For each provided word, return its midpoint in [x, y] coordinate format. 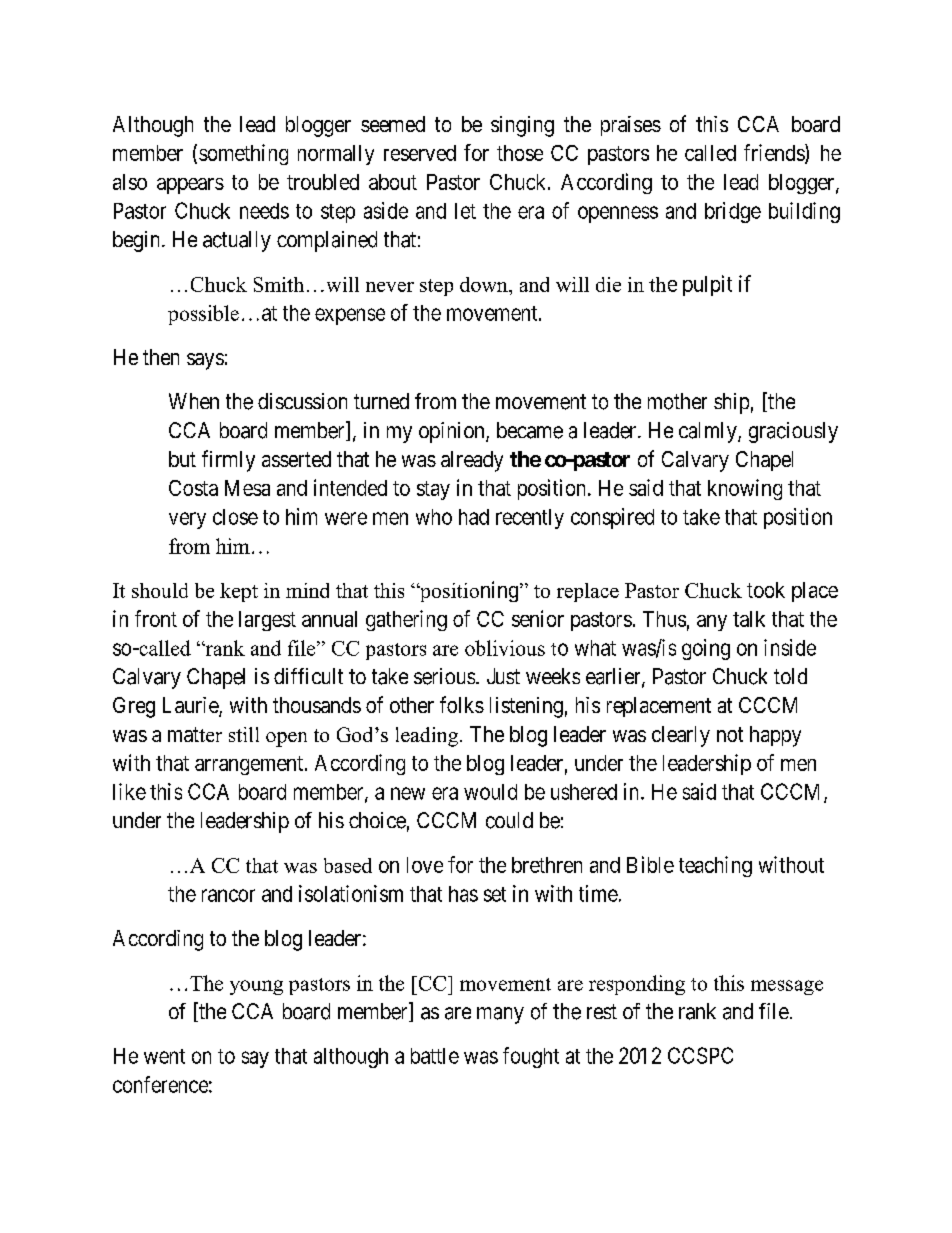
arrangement [249, 765]
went [164, 1056]
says [205, 361]
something [243, 154]
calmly [709, 432]
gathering [406, 620]
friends [775, 153]
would [490, 792]
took [766, 590]
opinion [453, 432]
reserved [420, 153]
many [500, 1015]
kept [239, 592]
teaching [715, 866]
